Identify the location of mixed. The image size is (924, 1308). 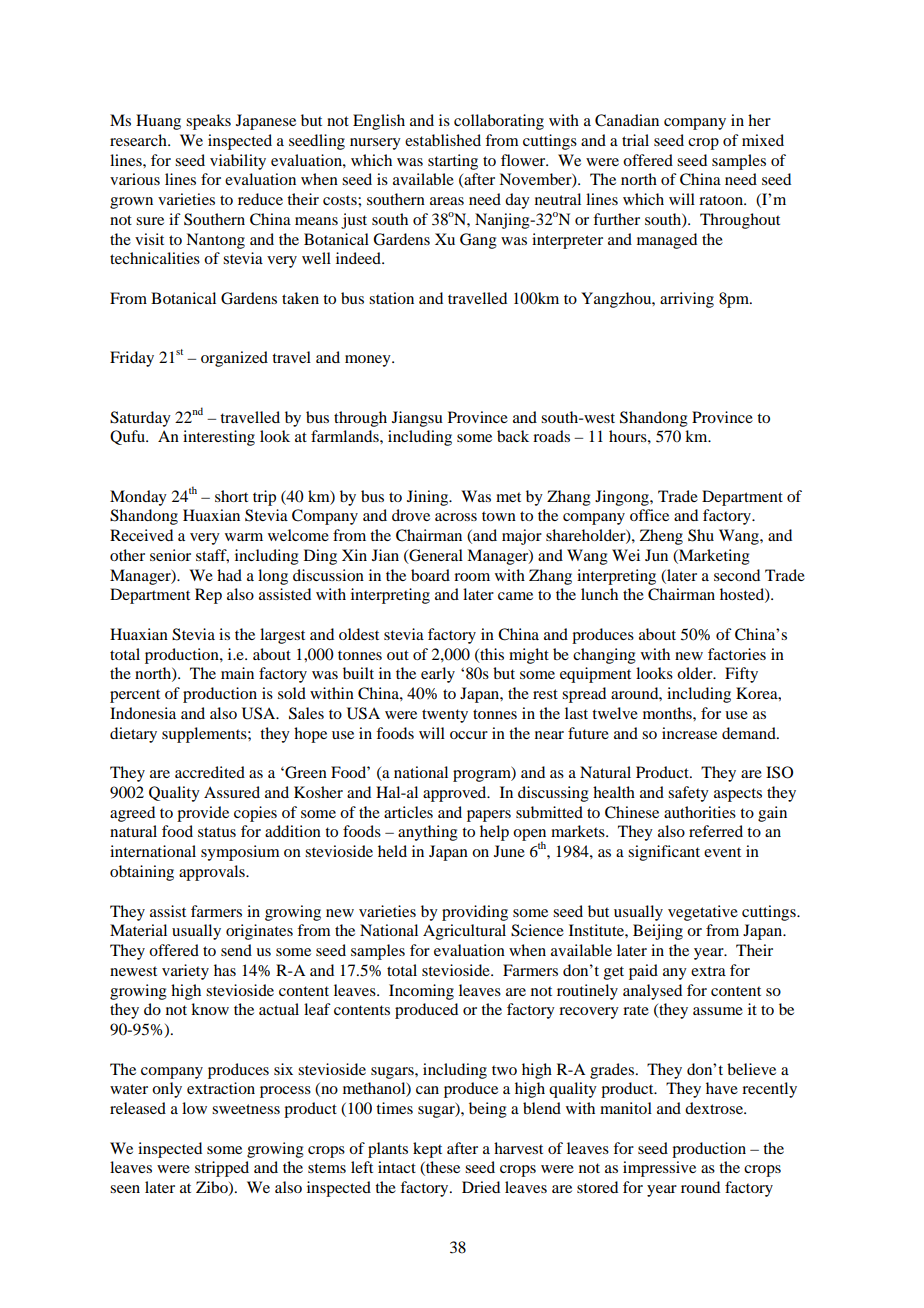
(763, 140).
